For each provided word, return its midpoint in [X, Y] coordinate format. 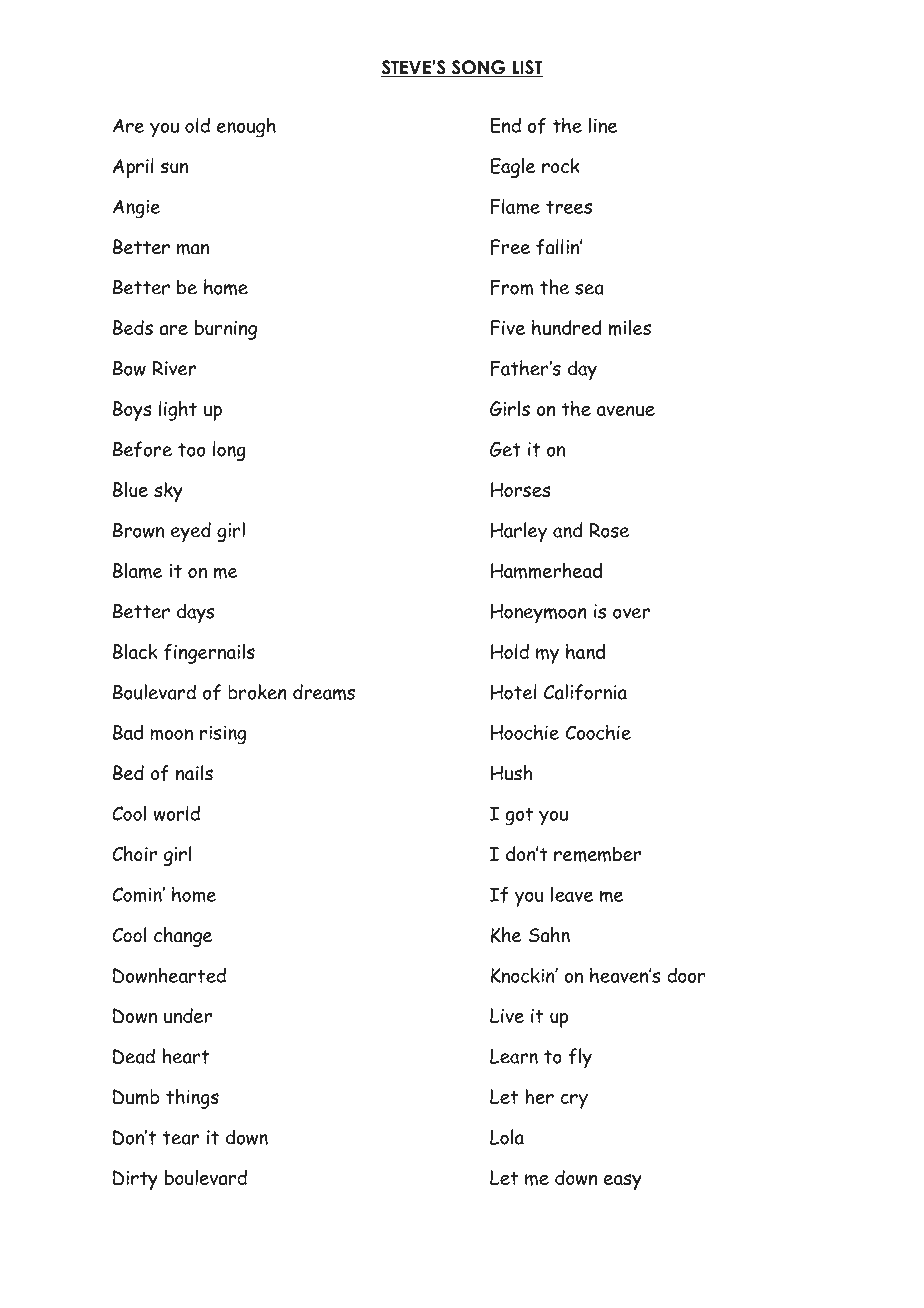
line [603, 125]
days [196, 613]
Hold [510, 651]
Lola [507, 1137]
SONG [478, 68]
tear [181, 1138]
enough [246, 127]
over [631, 613]
